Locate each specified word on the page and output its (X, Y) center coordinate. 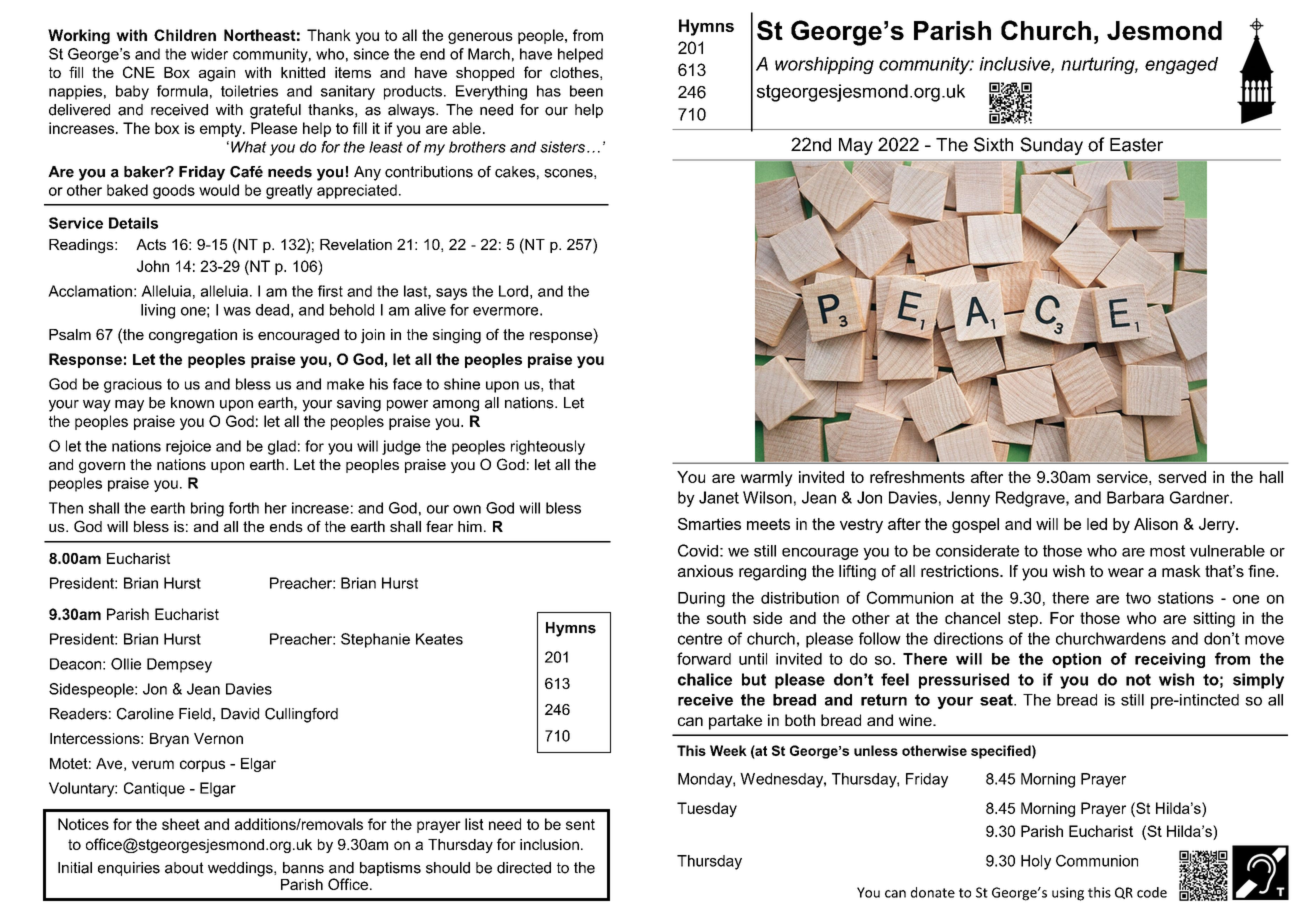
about (184, 868)
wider (209, 54)
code (1152, 892)
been (586, 91)
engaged (1181, 65)
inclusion (549, 844)
